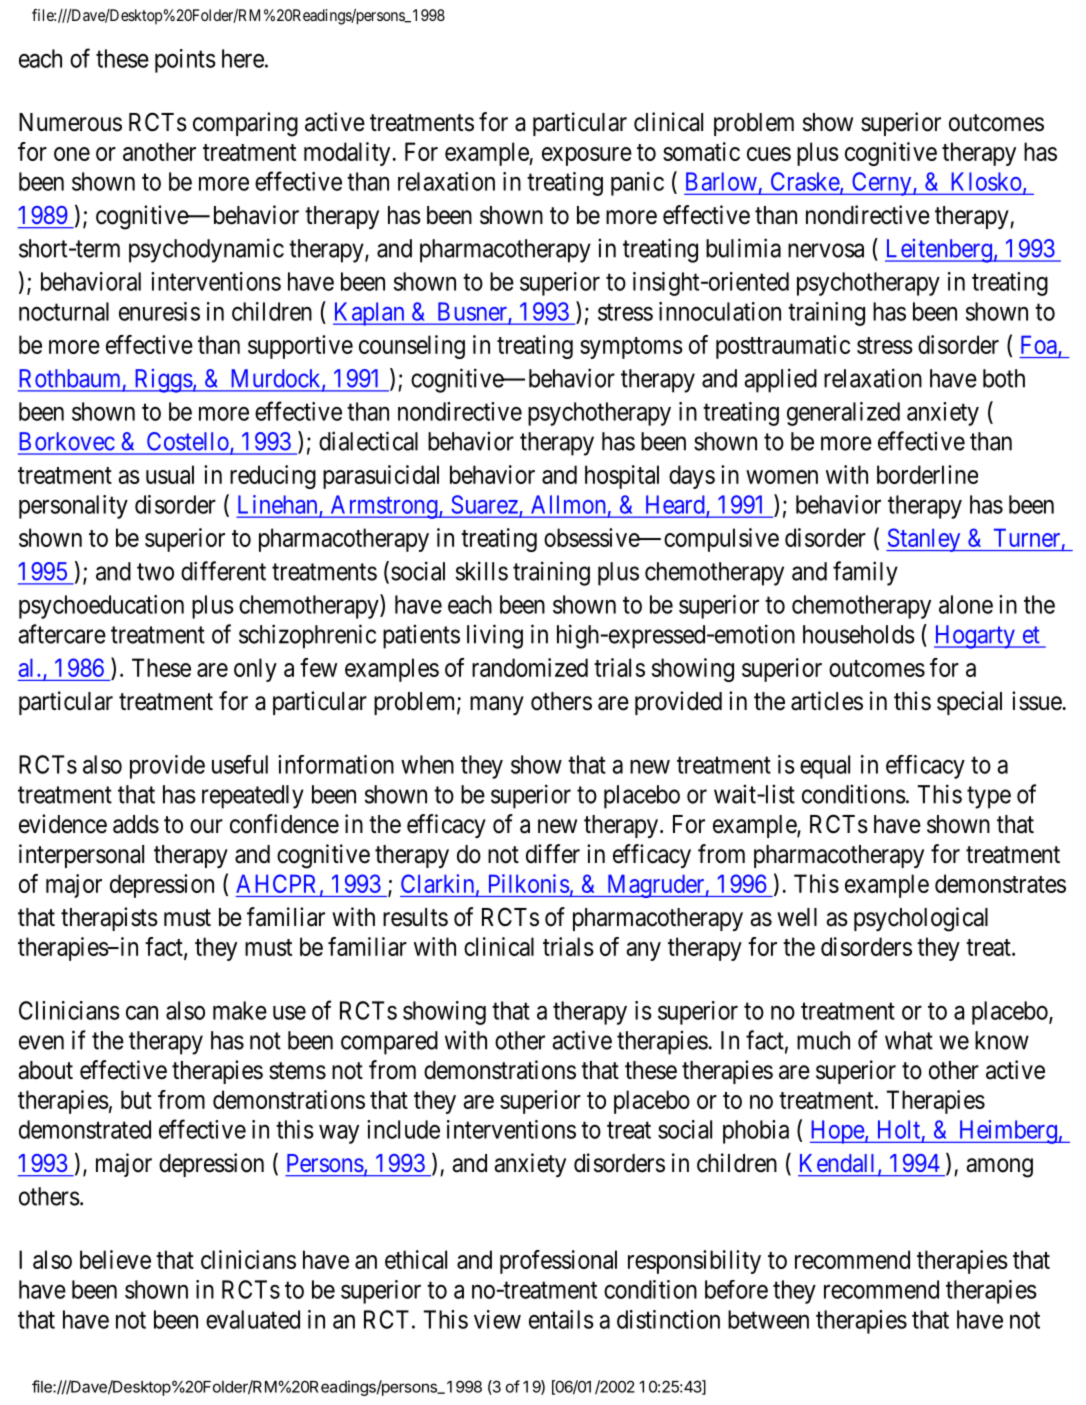  Describe the element at coordinates (587, 156) in the document. I see `exposure` at that location.
